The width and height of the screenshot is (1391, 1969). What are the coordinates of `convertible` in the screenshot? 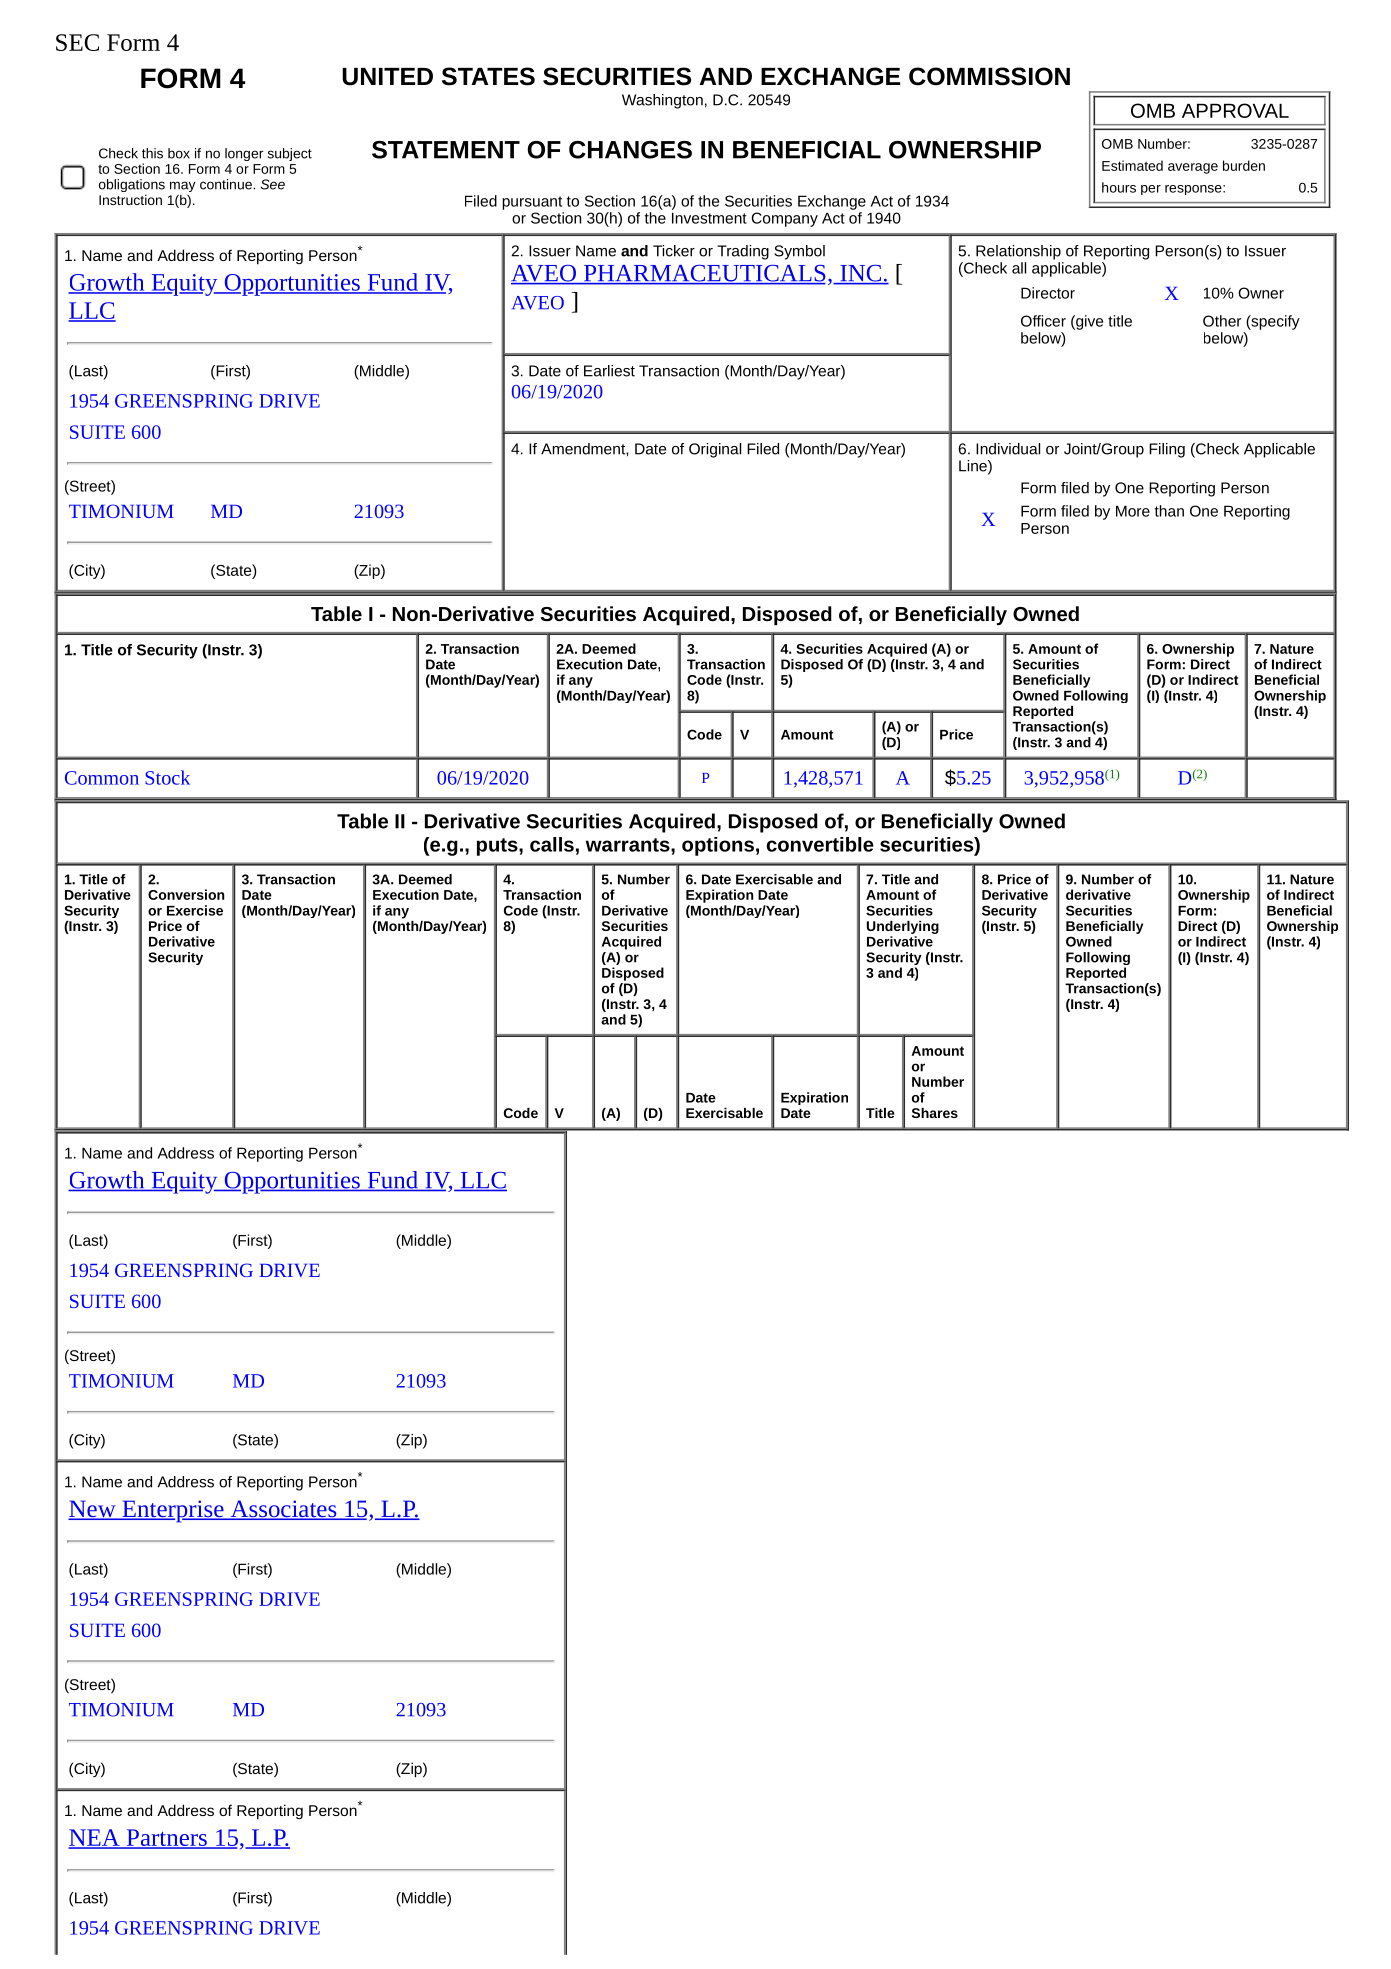 It's located at (820, 844).
